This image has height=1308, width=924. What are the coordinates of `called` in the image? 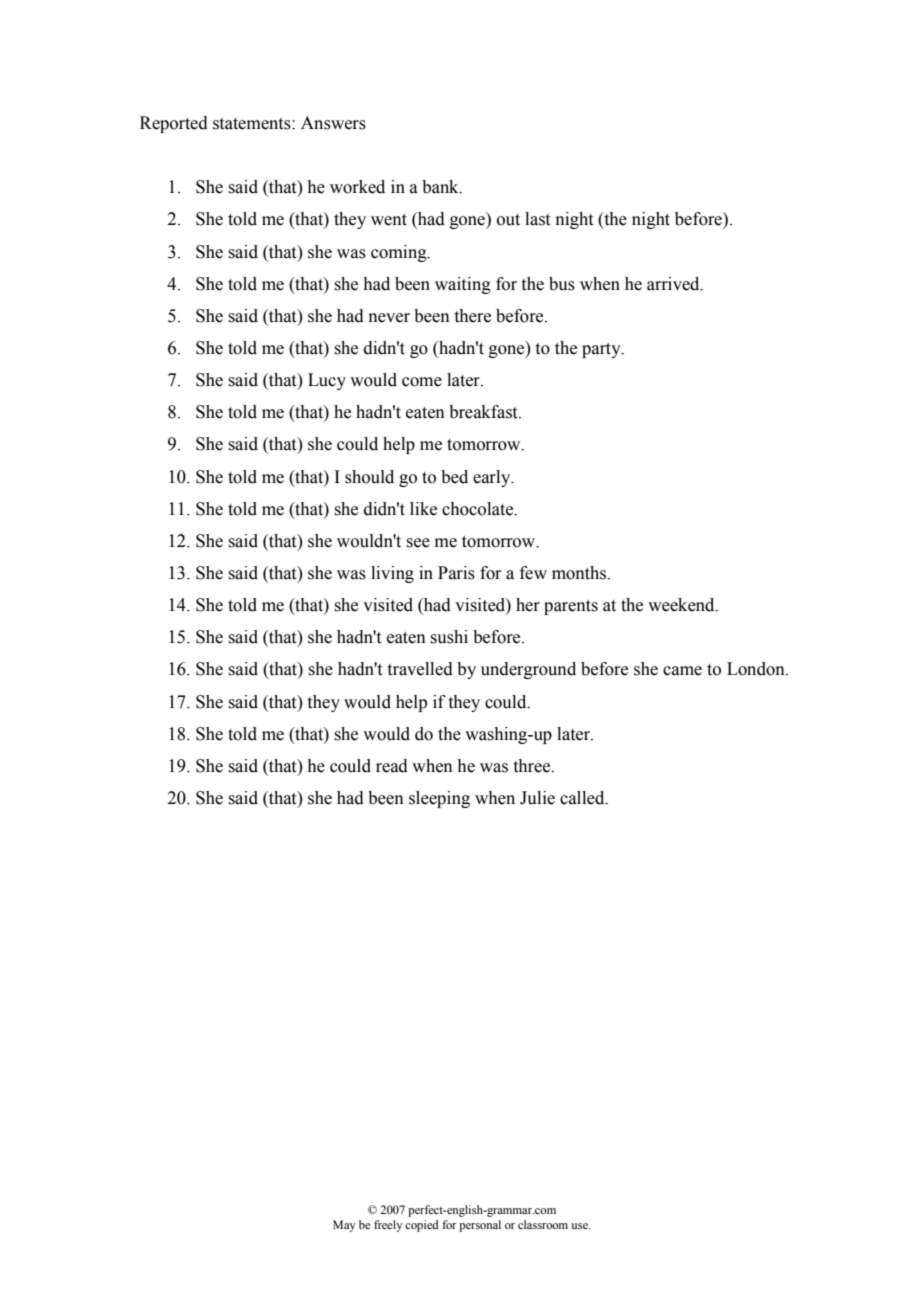 It's located at (583, 798).
